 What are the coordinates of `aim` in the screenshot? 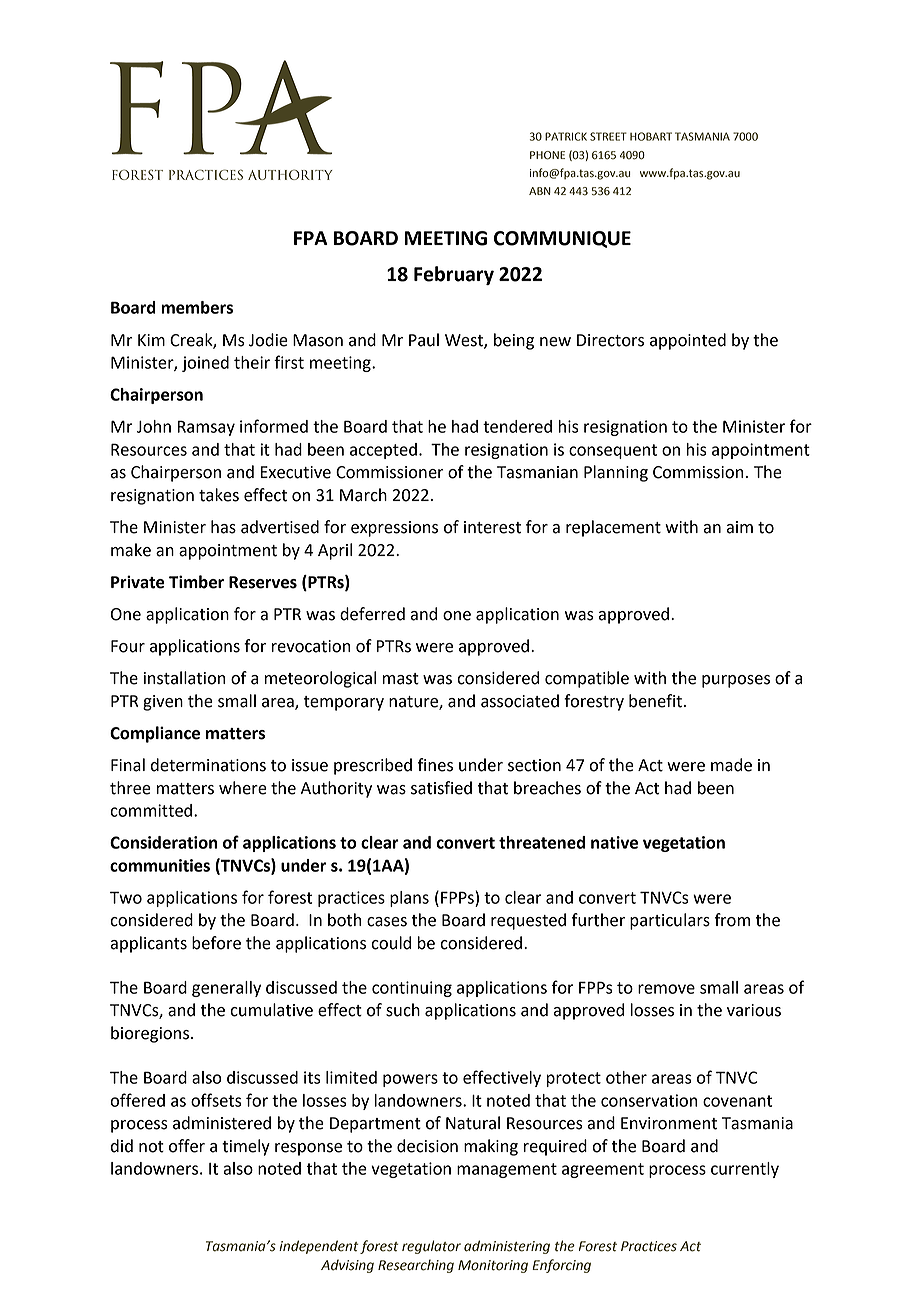 It's located at (739, 527).
